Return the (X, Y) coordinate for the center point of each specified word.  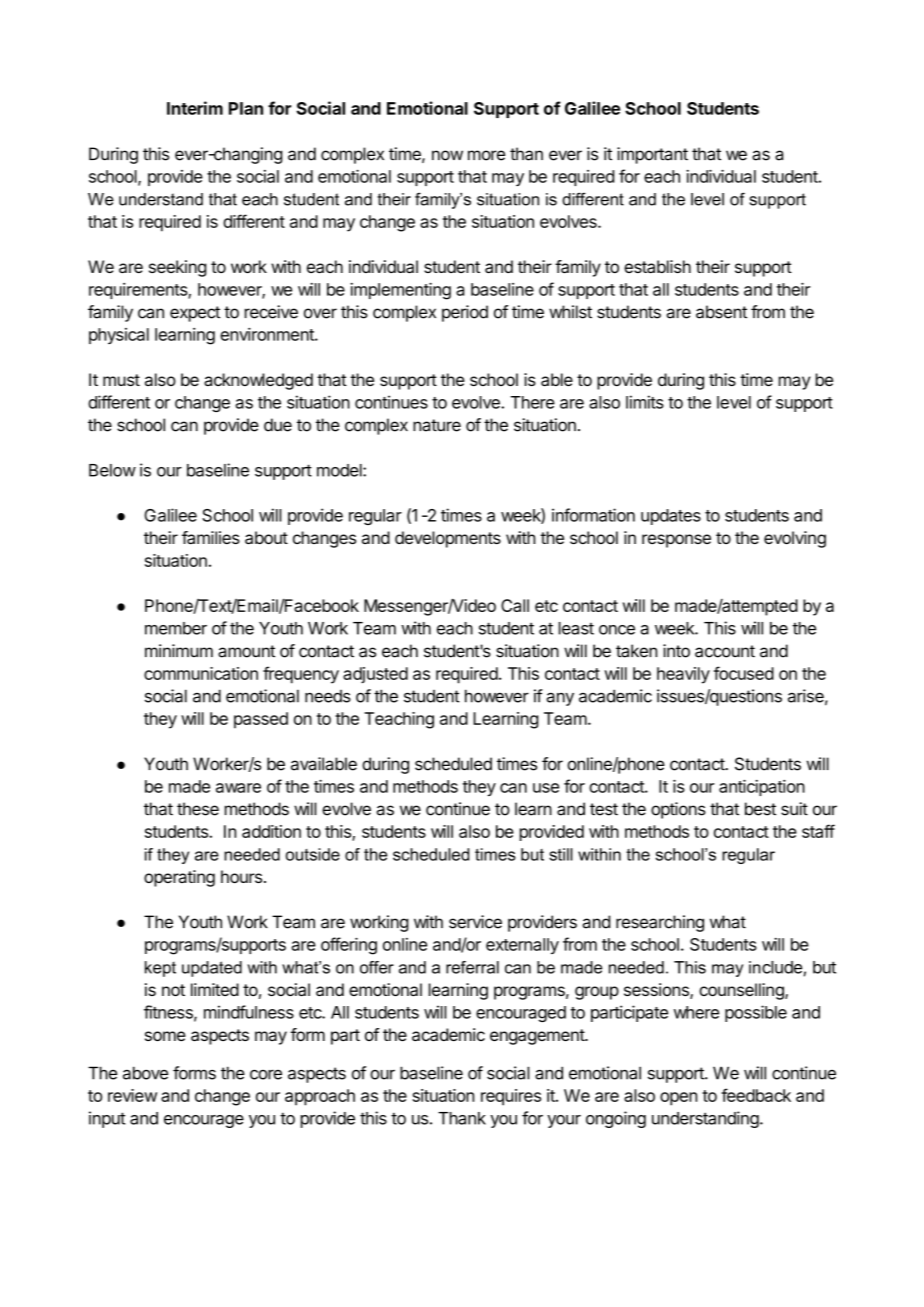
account (725, 651)
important (652, 155)
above (145, 1073)
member (176, 628)
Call (515, 605)
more (486, 155)
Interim (195, 108)
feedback (756, 1095)
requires (511, 1097)
